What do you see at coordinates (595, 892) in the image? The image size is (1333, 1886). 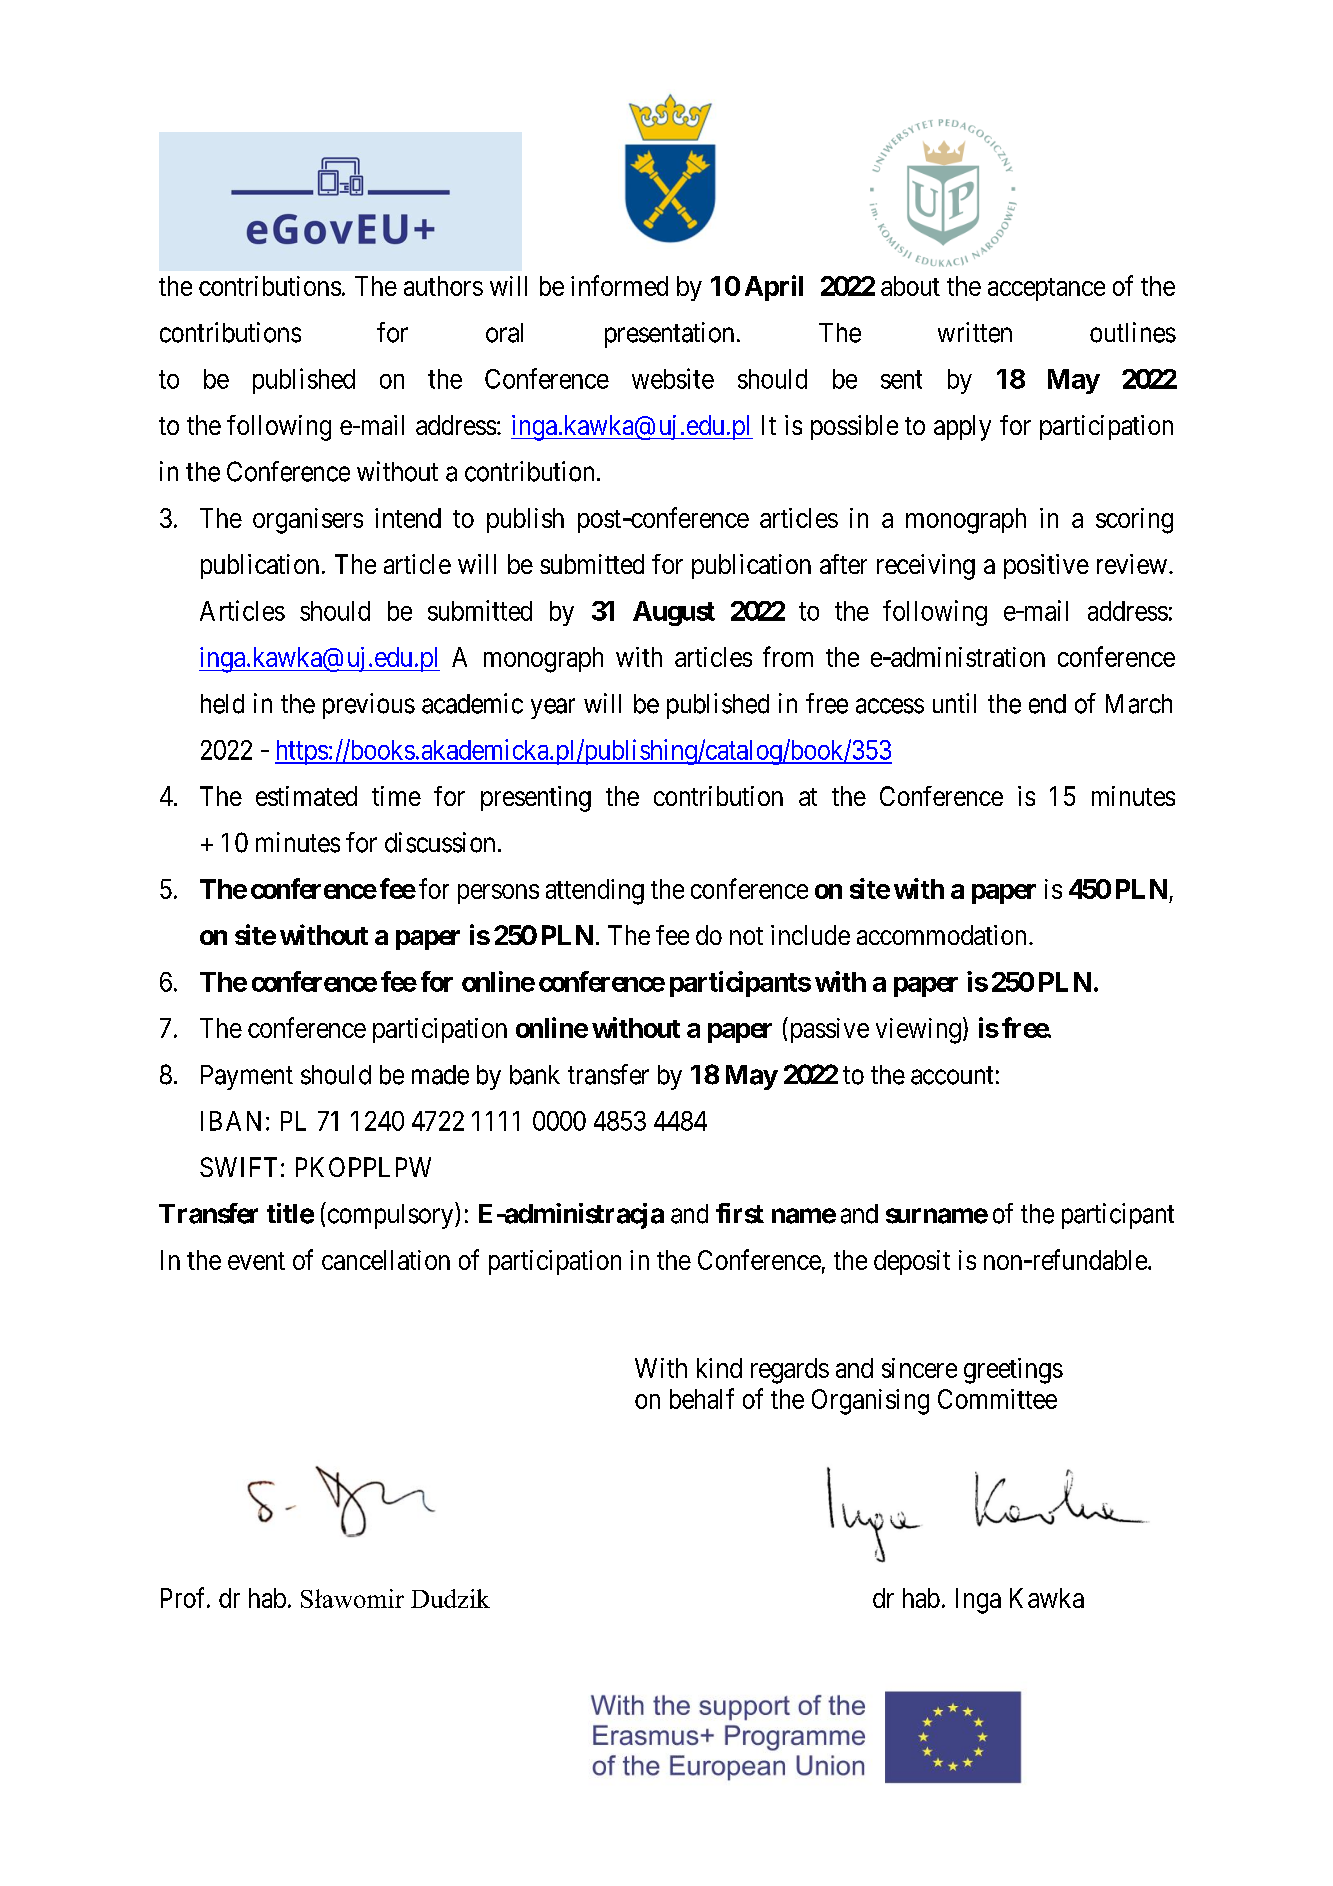 I see `attending` at bounding box center [595, 892].
